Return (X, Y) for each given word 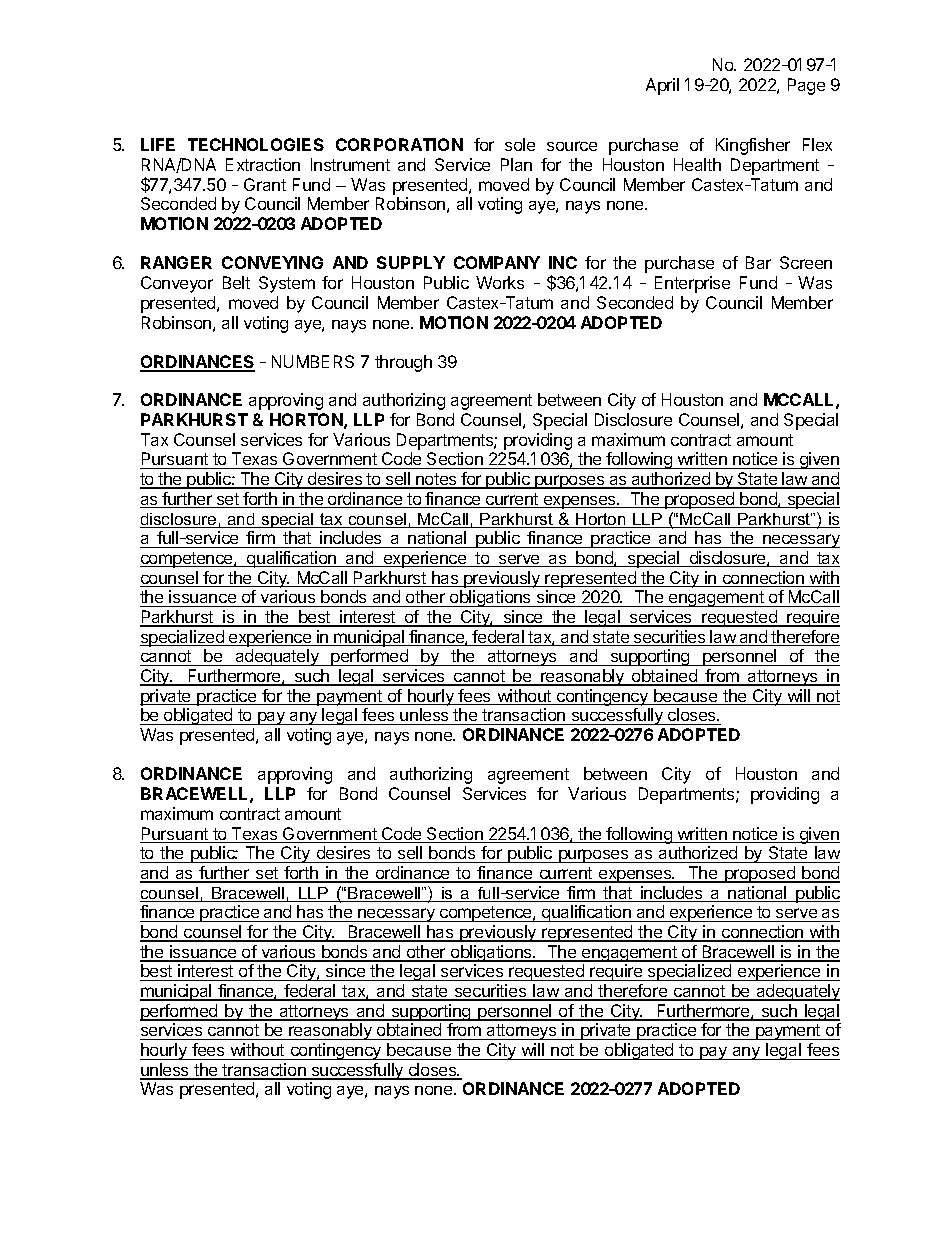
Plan (516, 164)
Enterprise (692, 284)
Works (500, 282)
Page (806, 86)
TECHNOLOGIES (256, 144)
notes (436, 480)
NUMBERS (313, 361)
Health (697, 164)
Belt (236, 282)
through (403, 363)
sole (520, 144)
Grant (265, 184)
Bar (758, 262)
